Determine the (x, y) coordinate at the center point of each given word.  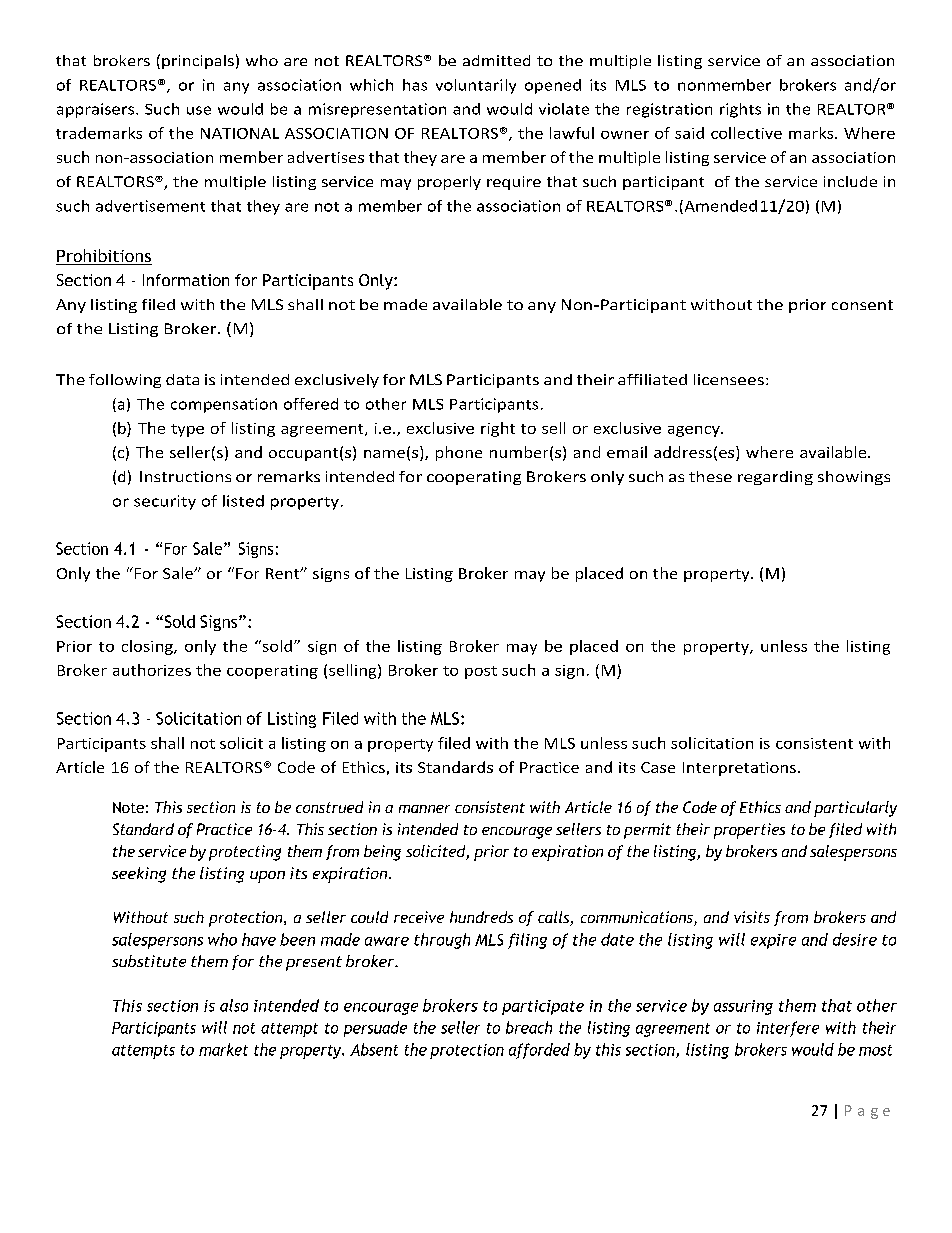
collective (746, 133)
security (165, 502)
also (234, 1005)
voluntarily (476, 86)
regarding (775, 478)
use (199, 110)
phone (459, 453)
